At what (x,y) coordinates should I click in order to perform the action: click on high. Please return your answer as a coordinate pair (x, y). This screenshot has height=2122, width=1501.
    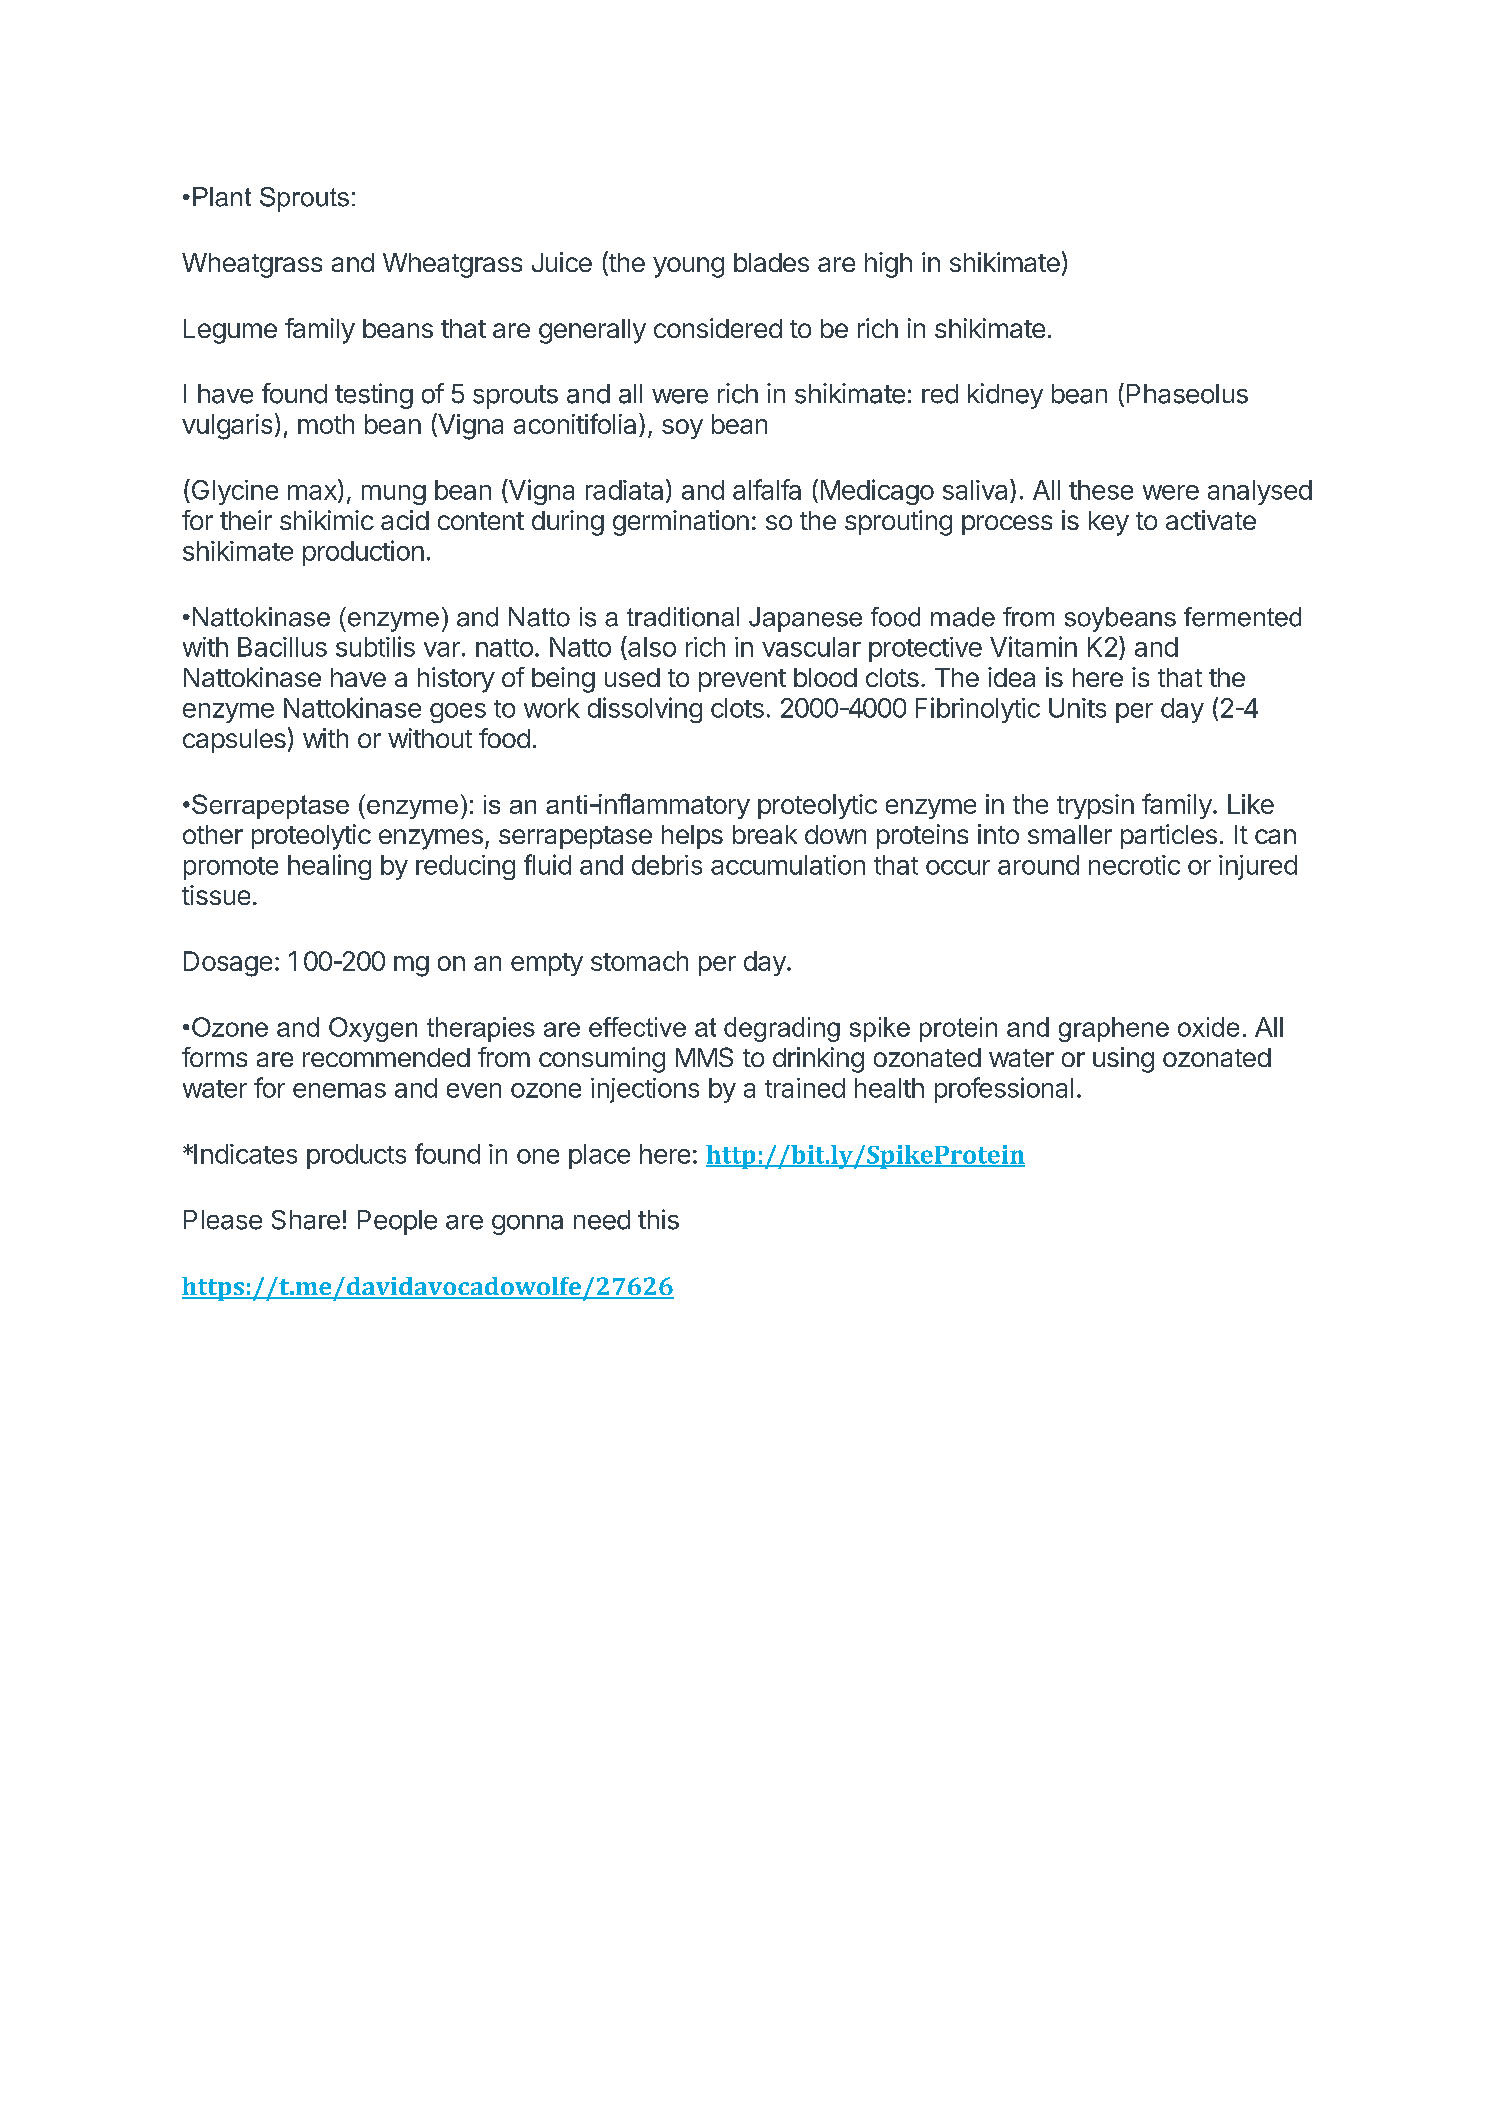
    Looking at the image, I should click on (888, 265).
